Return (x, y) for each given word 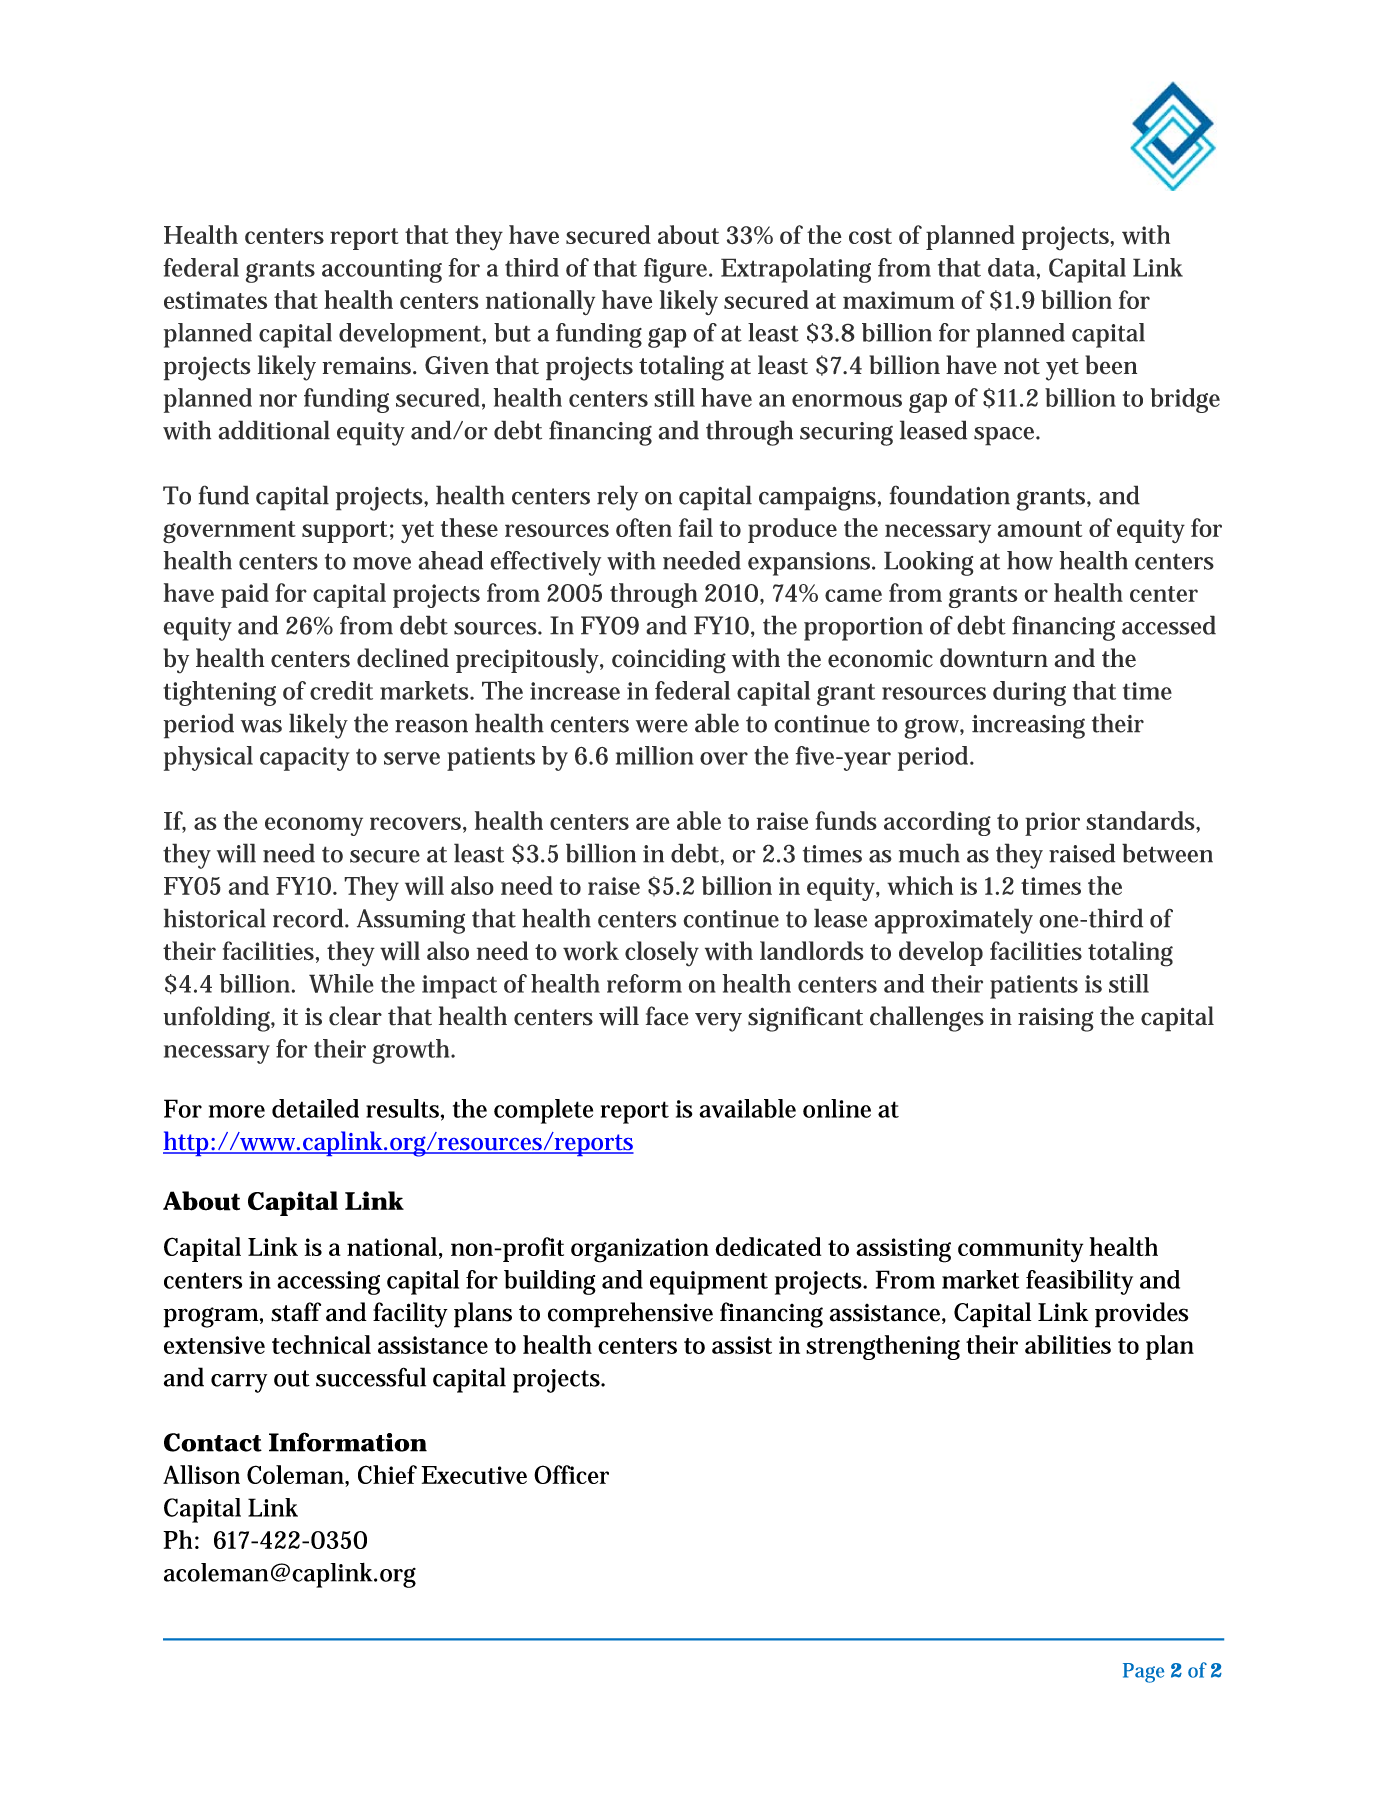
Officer (571, 1474)
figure (675, 270)
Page (1143, 1673)
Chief (387, 1474)
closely (662, 954)
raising (1056, 1019)
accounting (382, 271)
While (341, 983)
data (1011, 267)
